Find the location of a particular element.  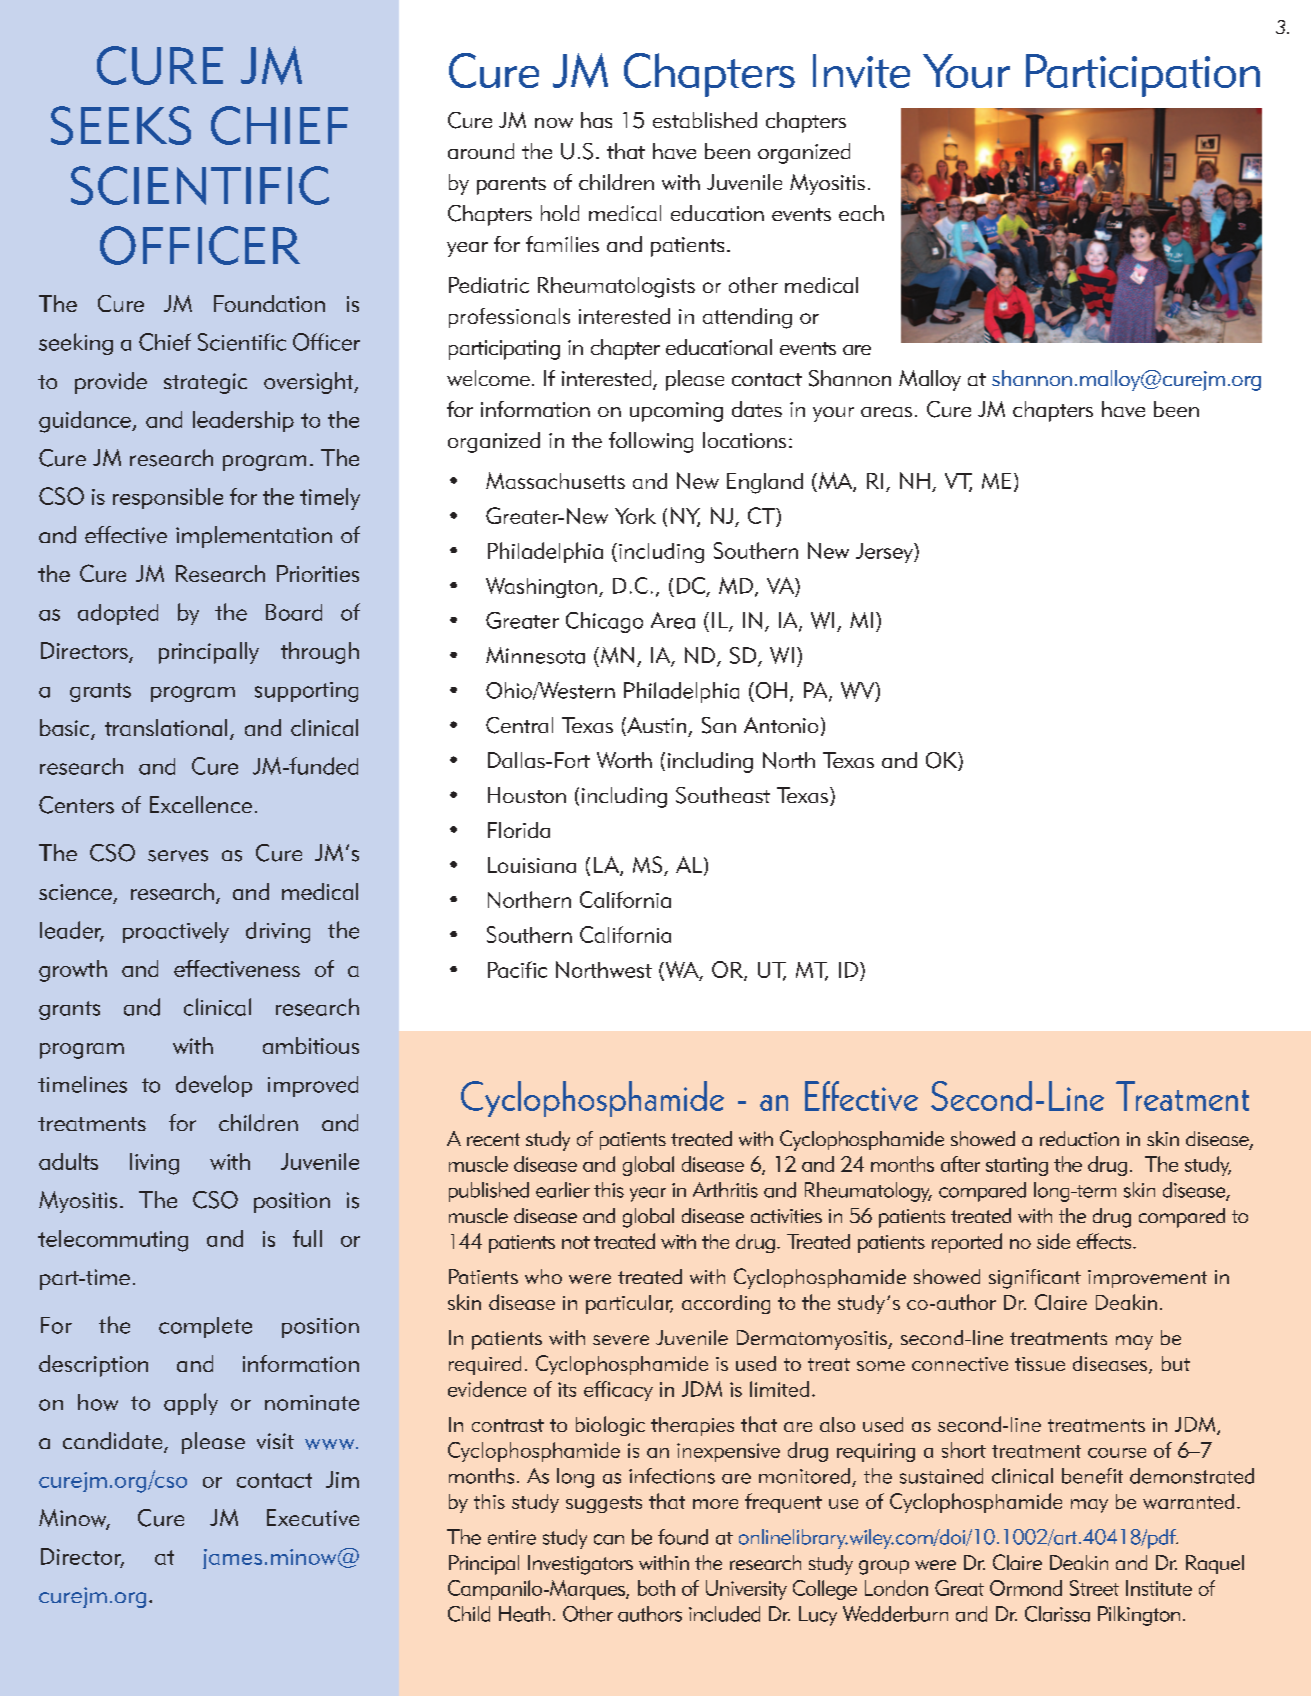

complete is located at coordinates (205, 1327).
